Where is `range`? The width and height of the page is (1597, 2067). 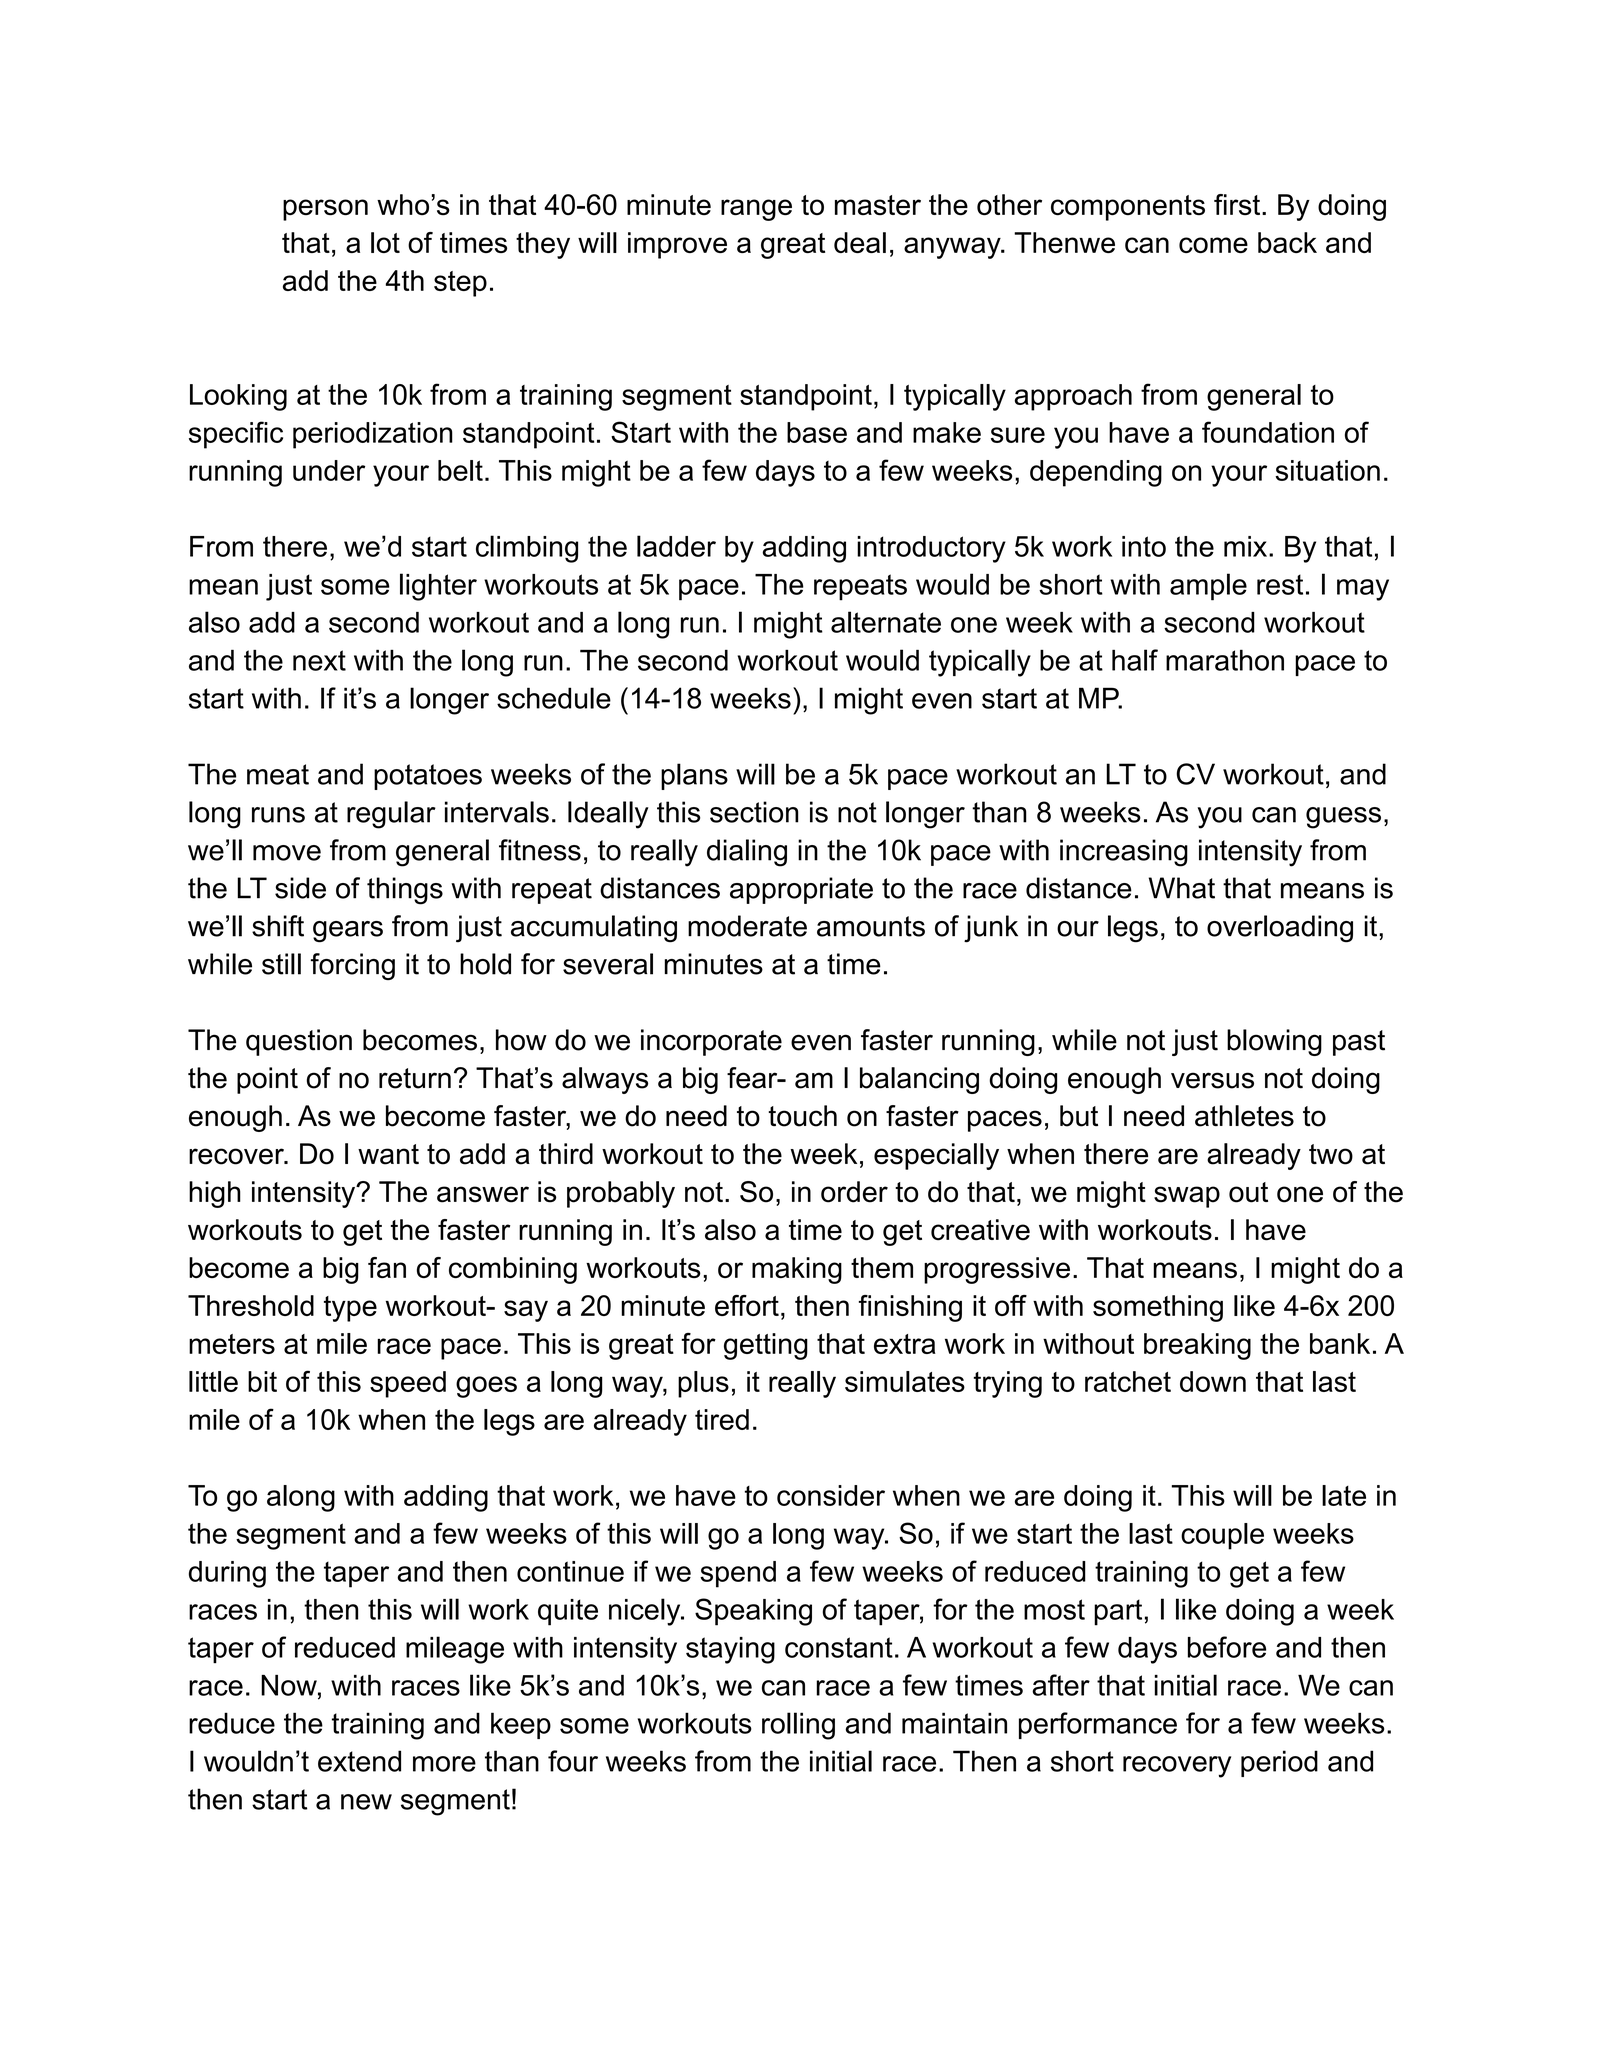
range is located at coordinates (756, 210).
